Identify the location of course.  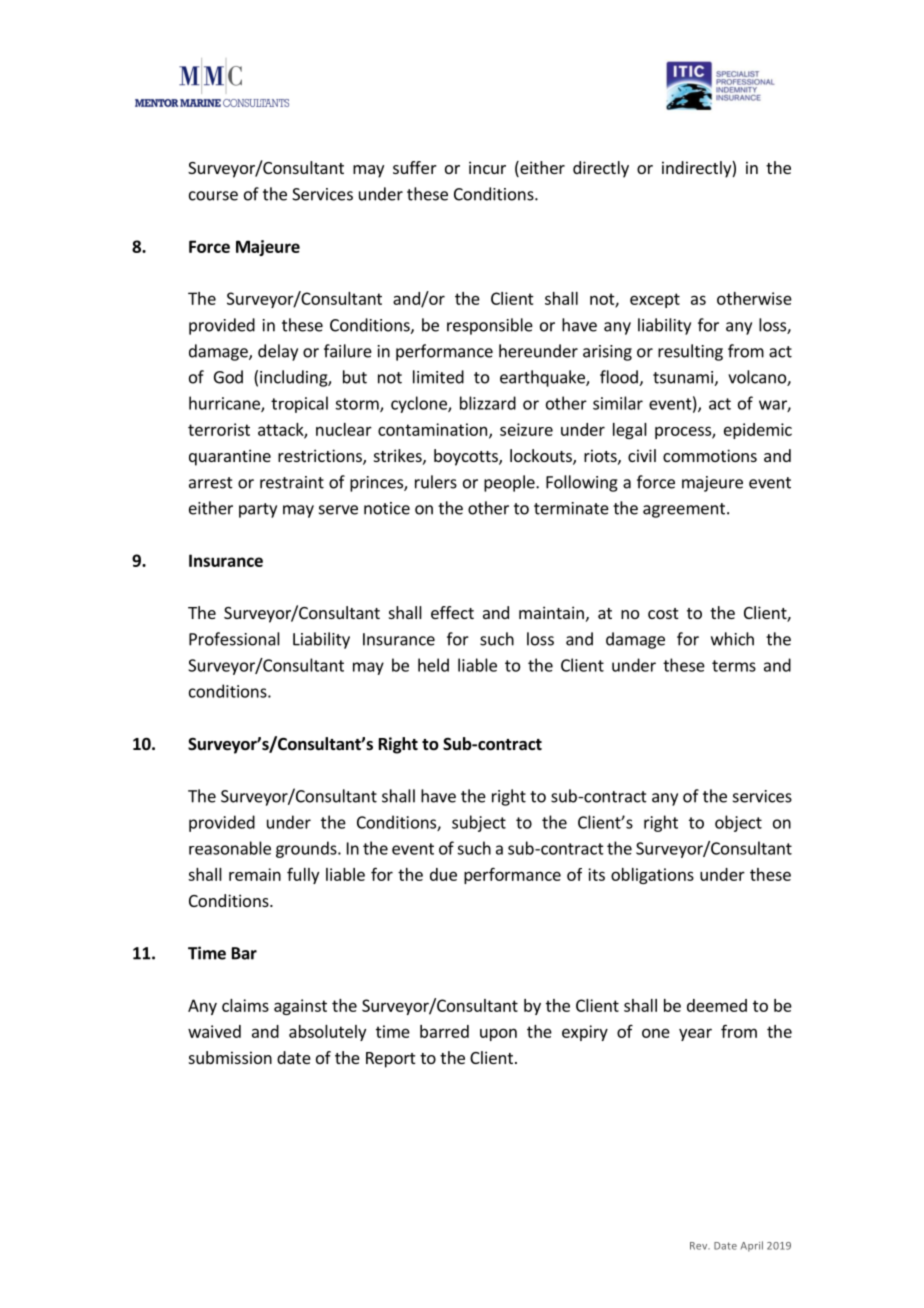
(213, 196).
